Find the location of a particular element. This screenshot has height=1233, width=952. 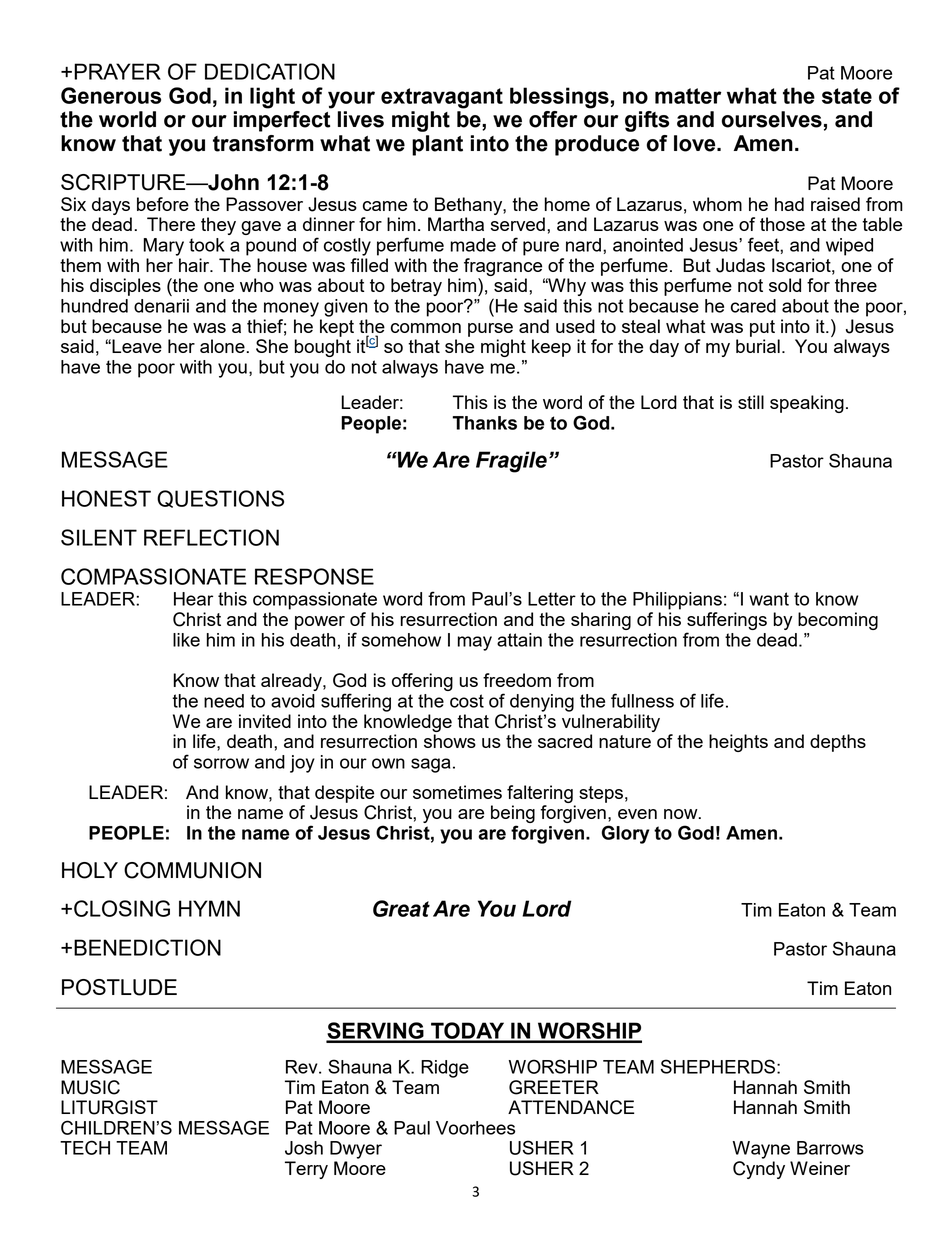

ourselves is located at coordinates (772, 119).
